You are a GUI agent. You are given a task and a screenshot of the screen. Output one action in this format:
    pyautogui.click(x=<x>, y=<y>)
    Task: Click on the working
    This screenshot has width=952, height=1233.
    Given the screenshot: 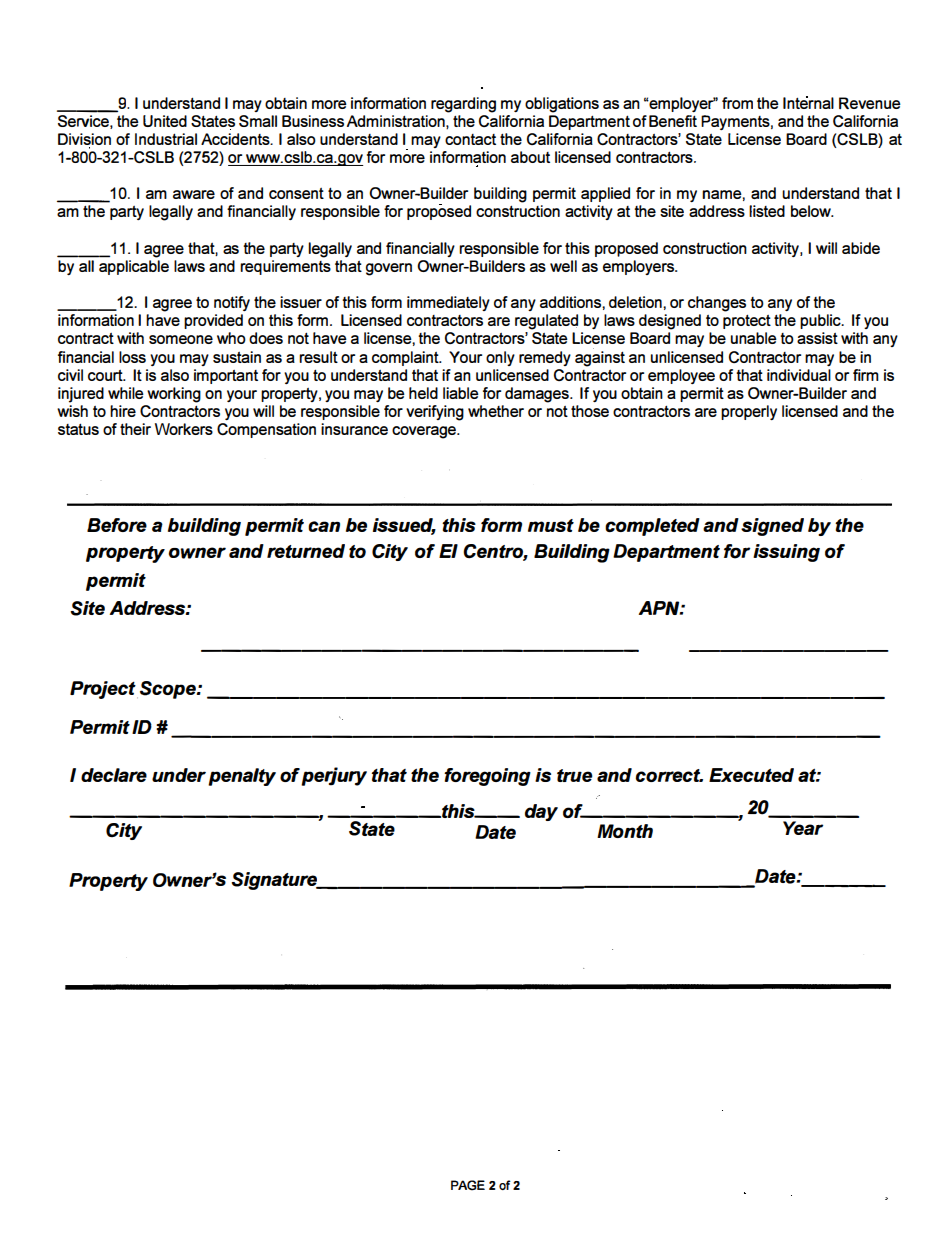 What is the action you would take?
    pyautogui.click(x=174, y=395)
